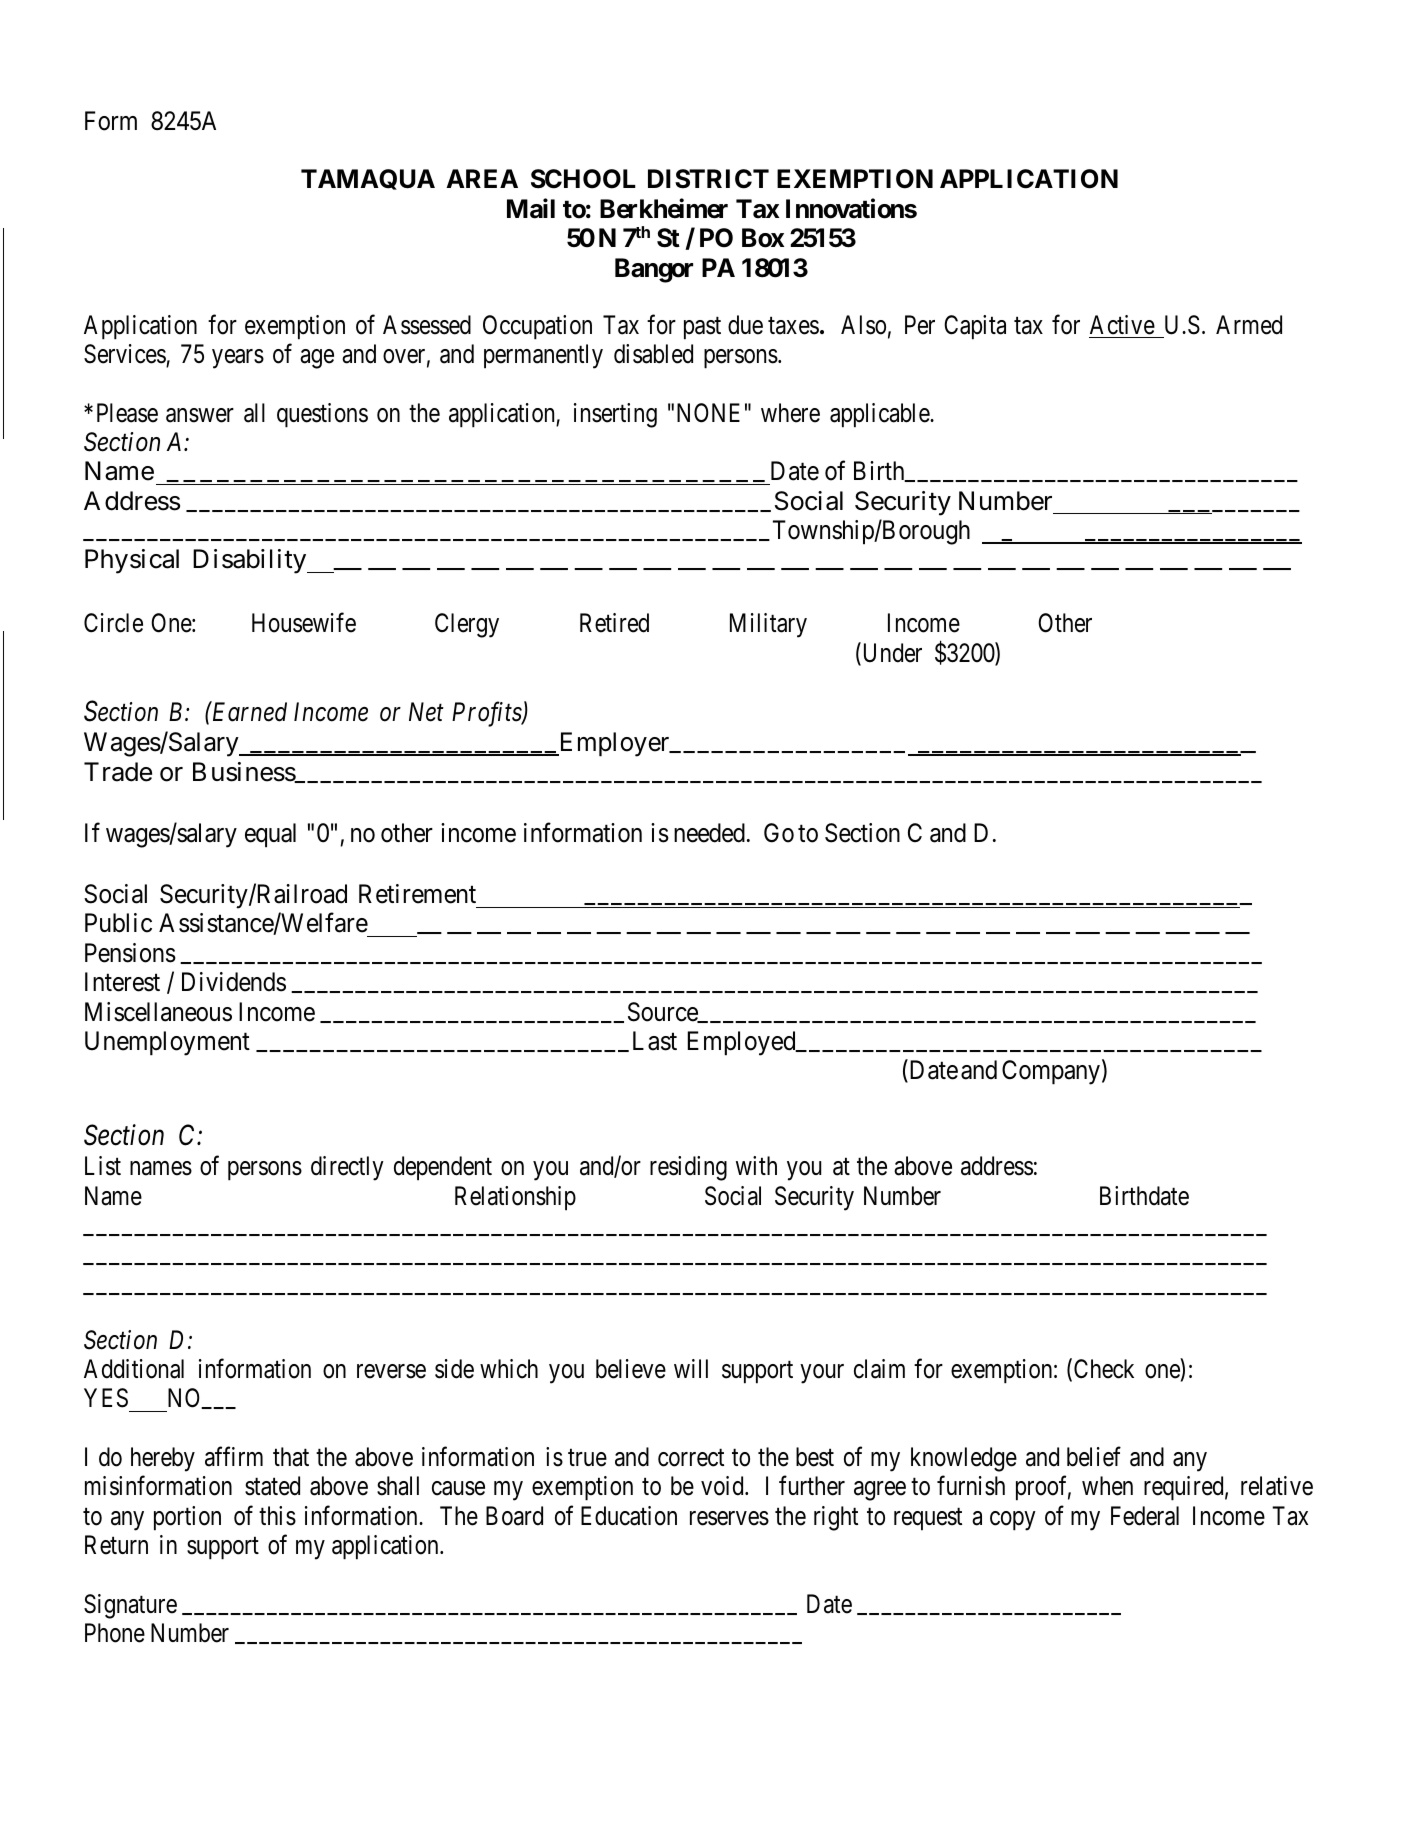 Image resolution: width=1419 pixels, height=1837 pixels. I want to click on reserves, so click(729, 1518).
